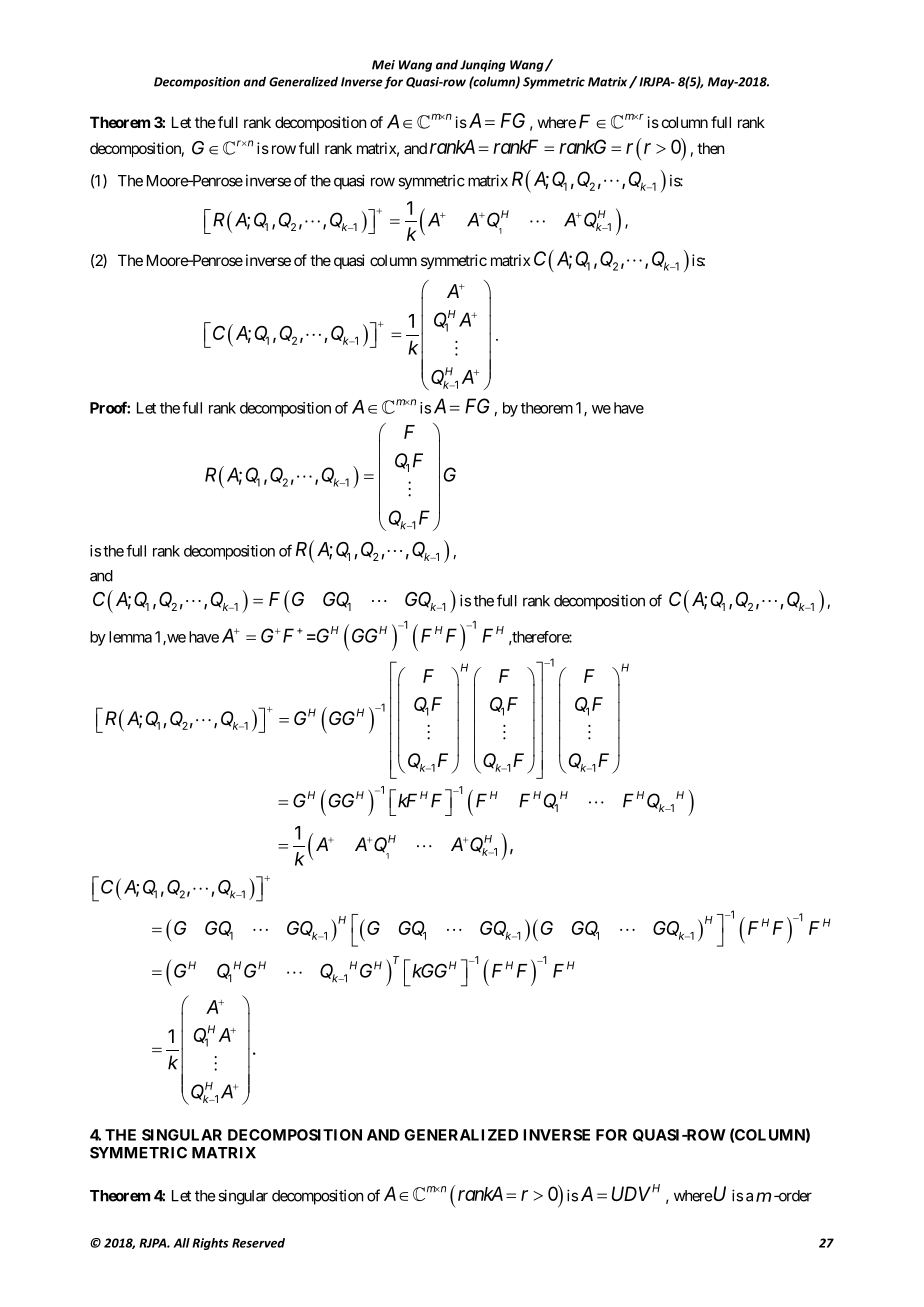  What do you see at coordinates (182, 1243) in the document?
I see `All` at bounding box center [182, 1243].
